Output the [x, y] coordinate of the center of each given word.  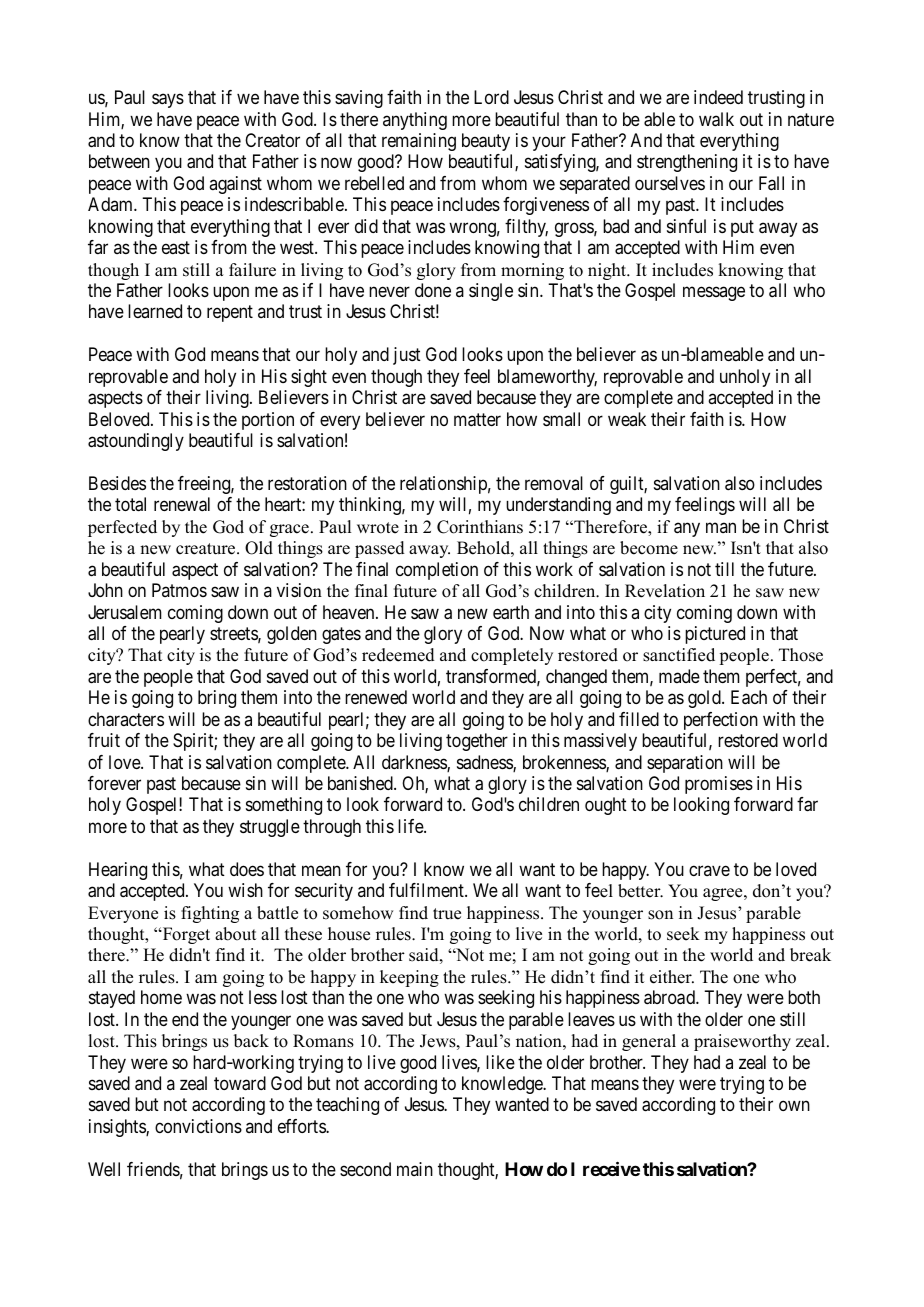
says [168, 101]
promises [719, 785]
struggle [270, 828]
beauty [486, 142]
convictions [198, 1126]
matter [477, 420]
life [411, 826]
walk [716, 119]
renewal [182, 504]
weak [627, 419]
